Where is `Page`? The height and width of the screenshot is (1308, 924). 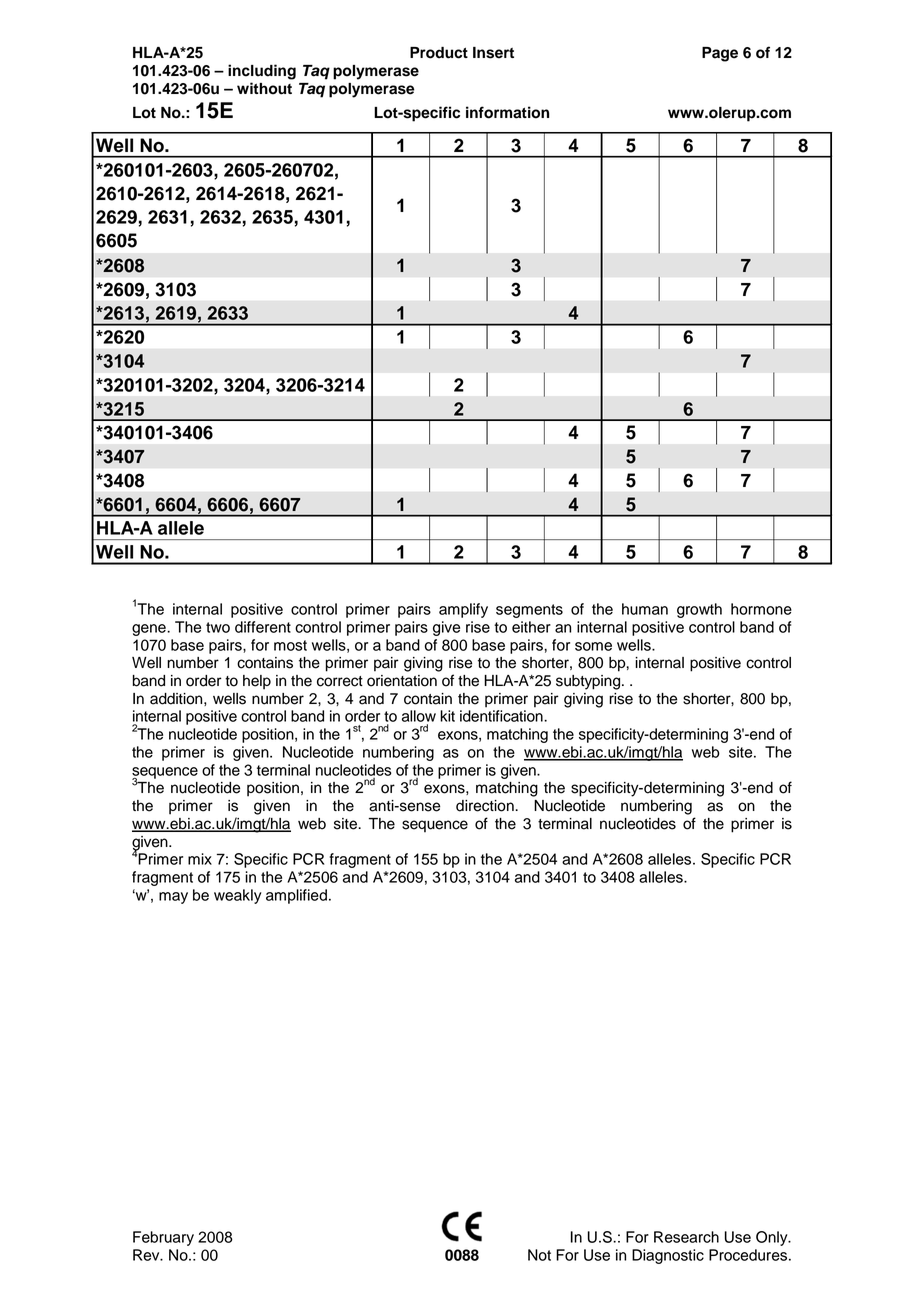
Page is located at coordinates (720, 54).
